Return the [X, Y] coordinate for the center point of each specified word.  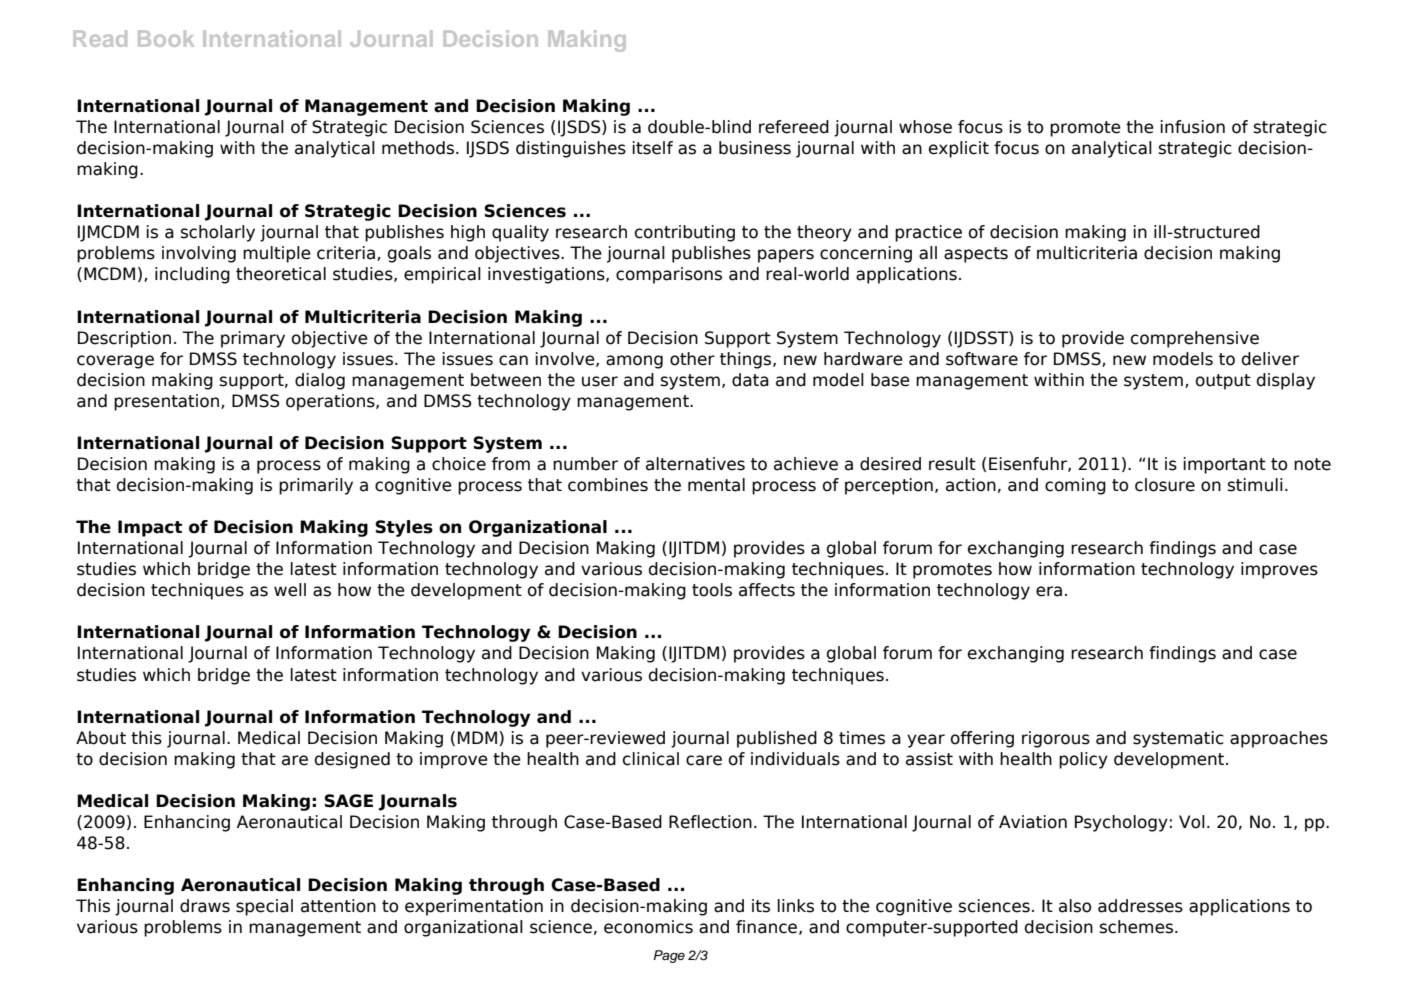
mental [716, 485]
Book [166, 38]
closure [1165, 485]
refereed [794, 127]
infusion [1192, 127]
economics [648, 927]
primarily [316, 486]
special [264, 907]
